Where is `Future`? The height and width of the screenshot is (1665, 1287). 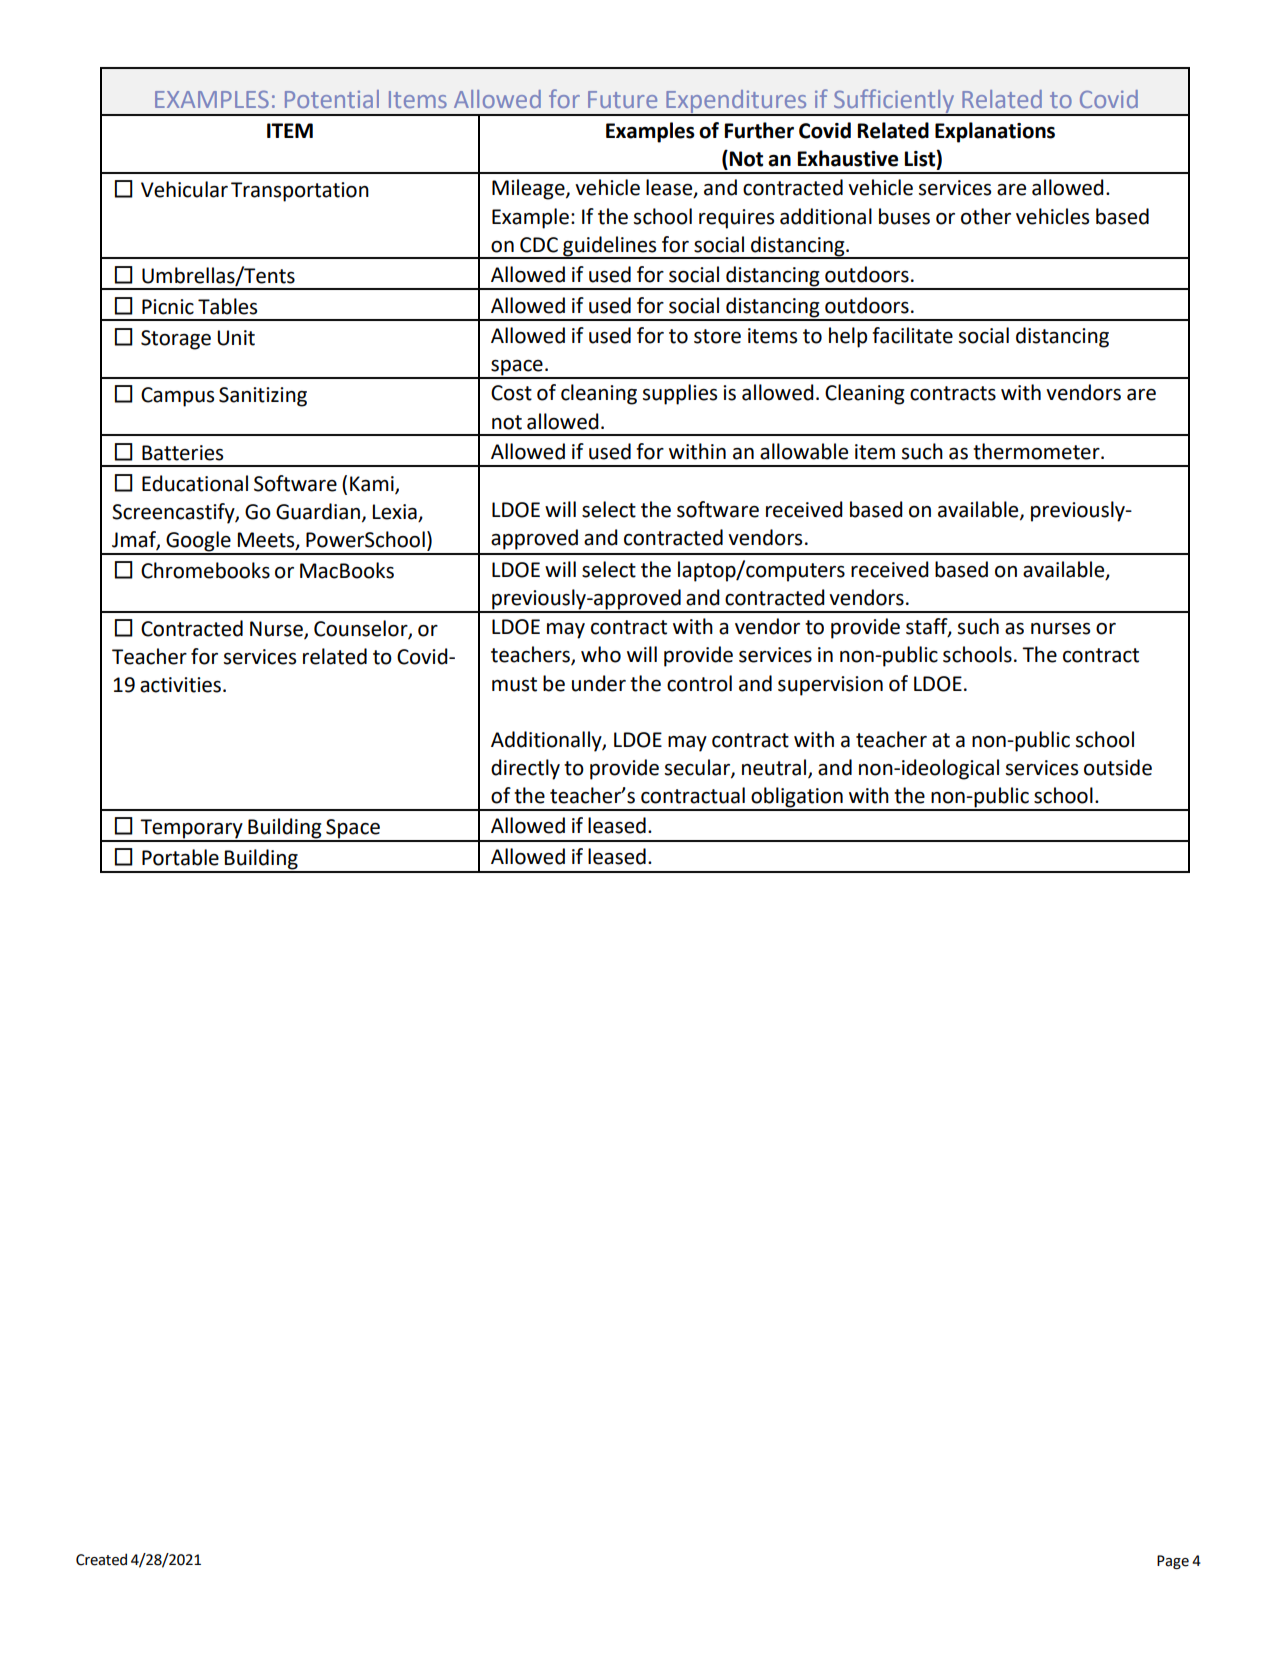
Future is located at coordinates (622, 99).
